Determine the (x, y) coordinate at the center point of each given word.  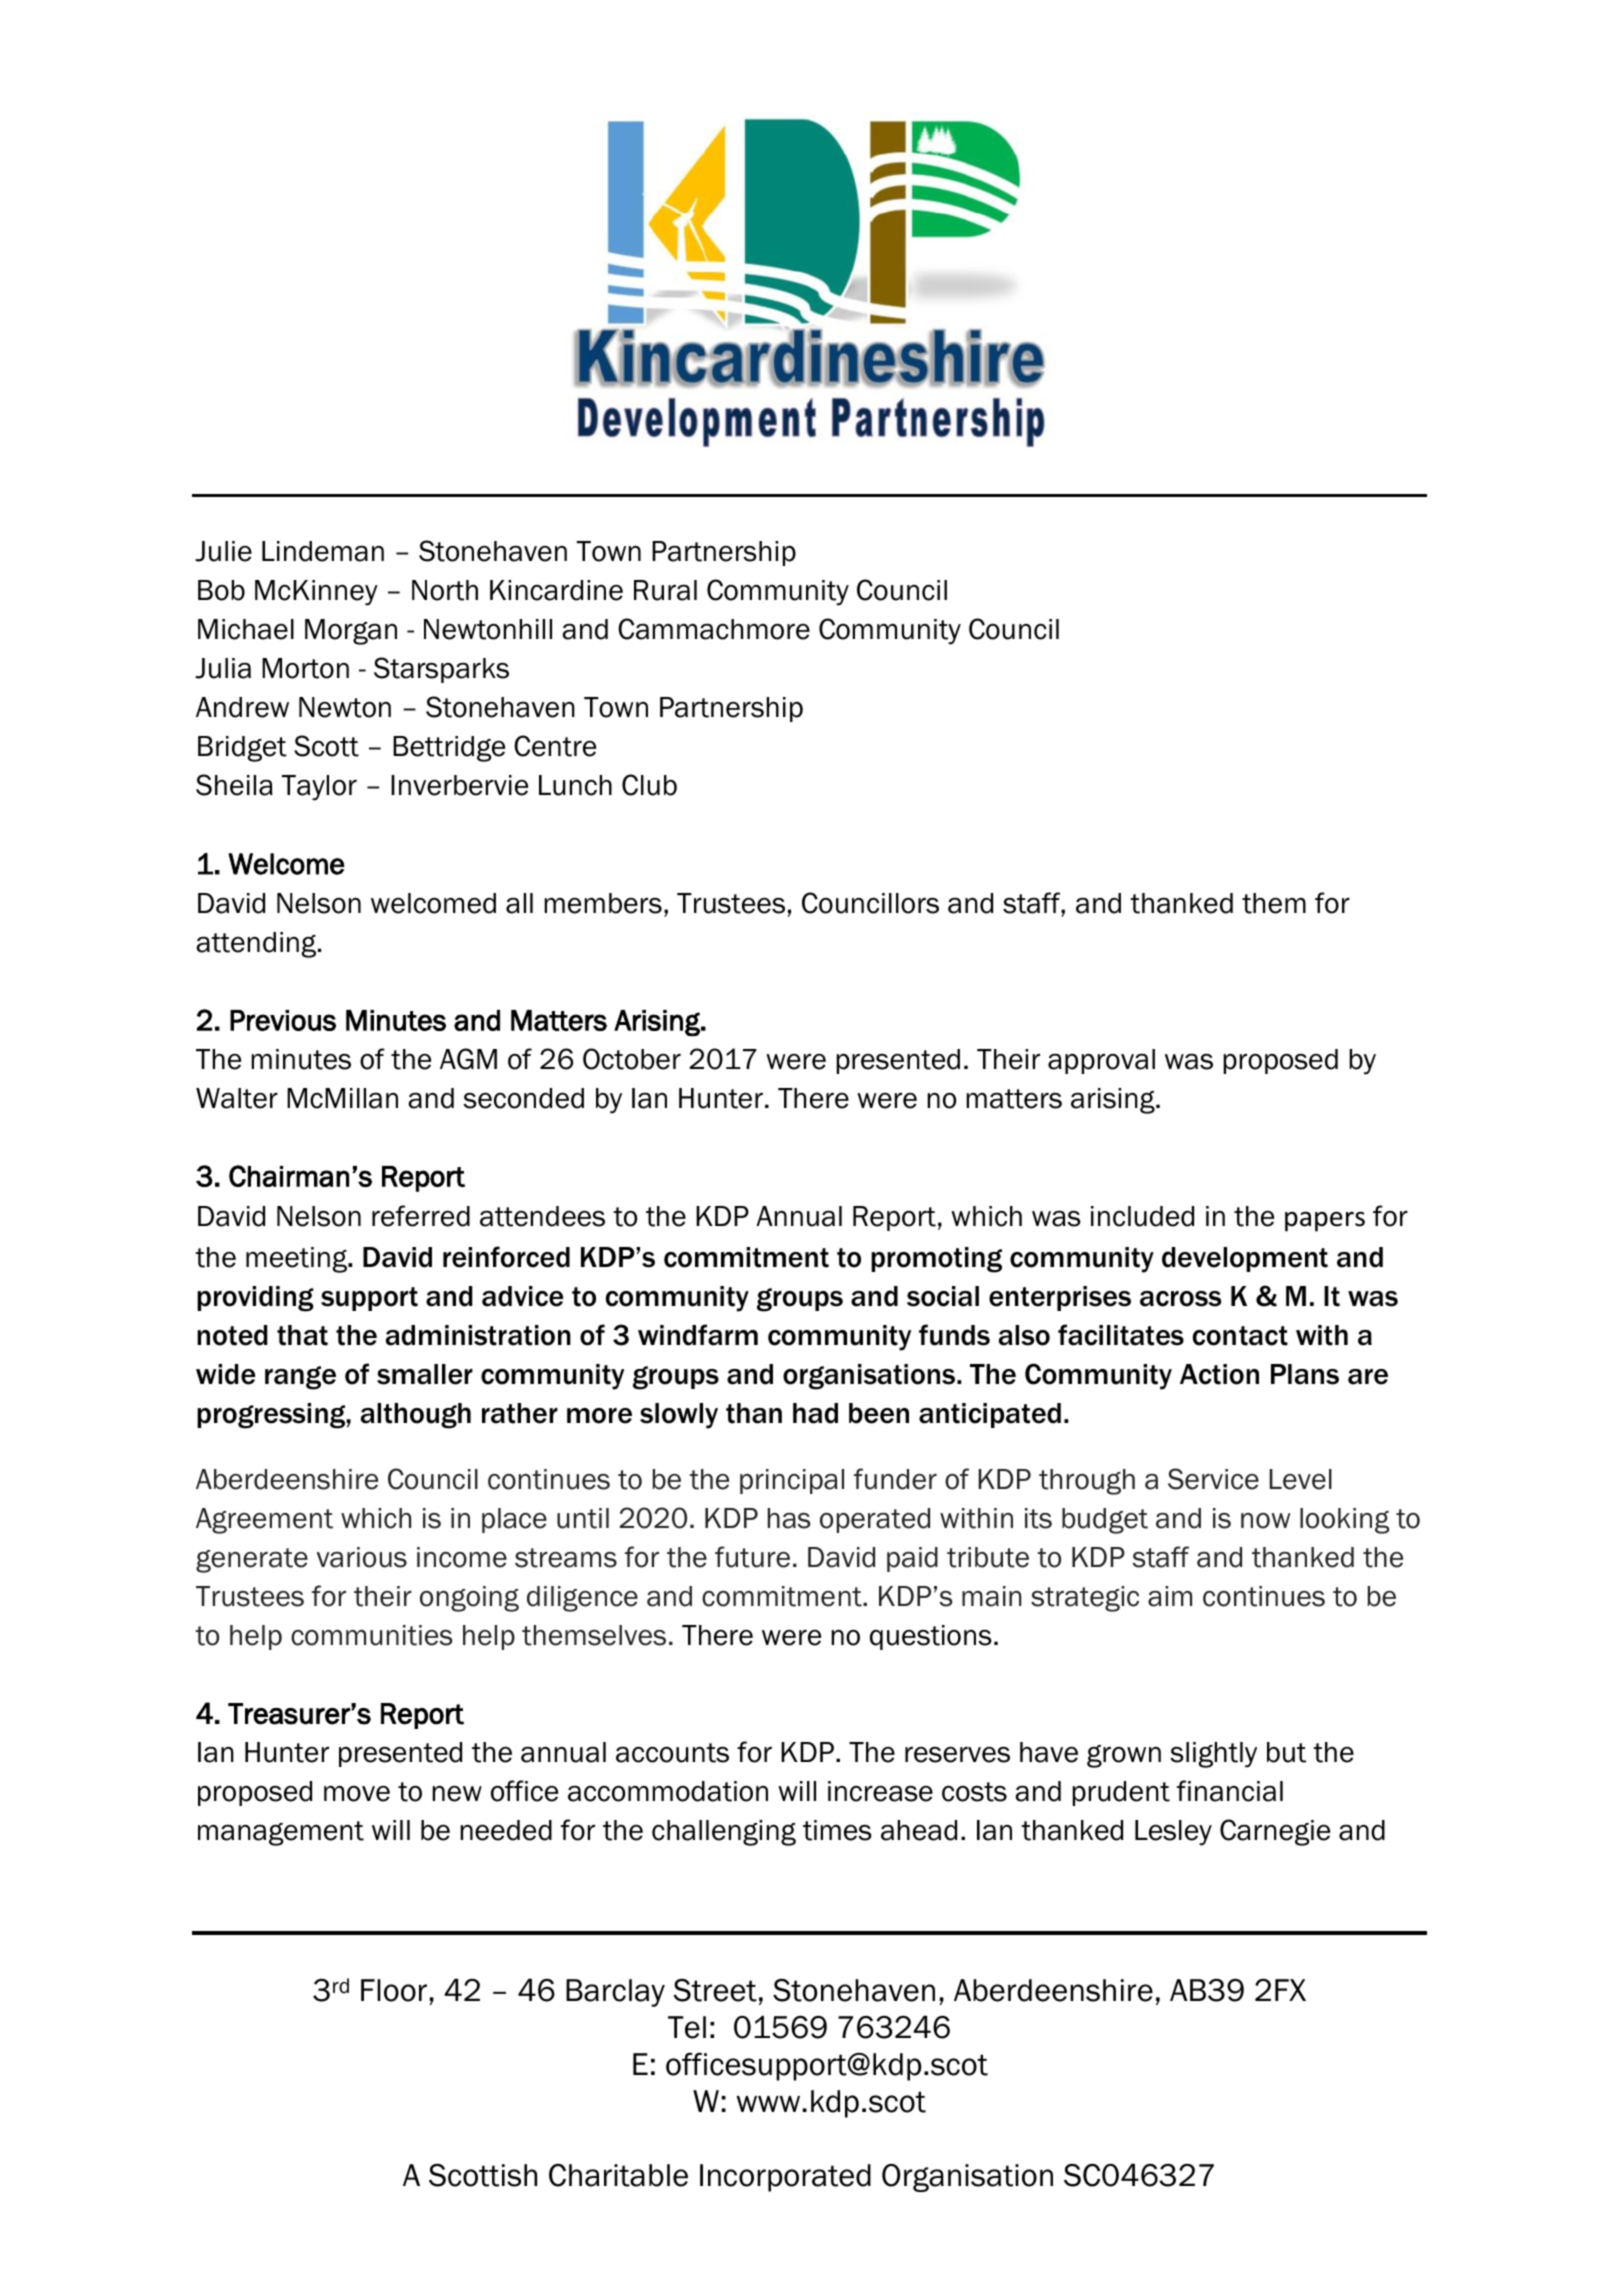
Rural (665, 590)
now (1265, 1521)
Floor (394, 1990)
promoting (936, 1260)
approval (1101, 1061)
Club (649, 785)
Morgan (351, 632)
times (837, 1830)
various (362, 1557)
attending (257, 945)
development (1245, 1259)
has (789, 1518)
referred (421, 1216)
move (357, 1794)
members (603, 903)
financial (1230, 1791)
